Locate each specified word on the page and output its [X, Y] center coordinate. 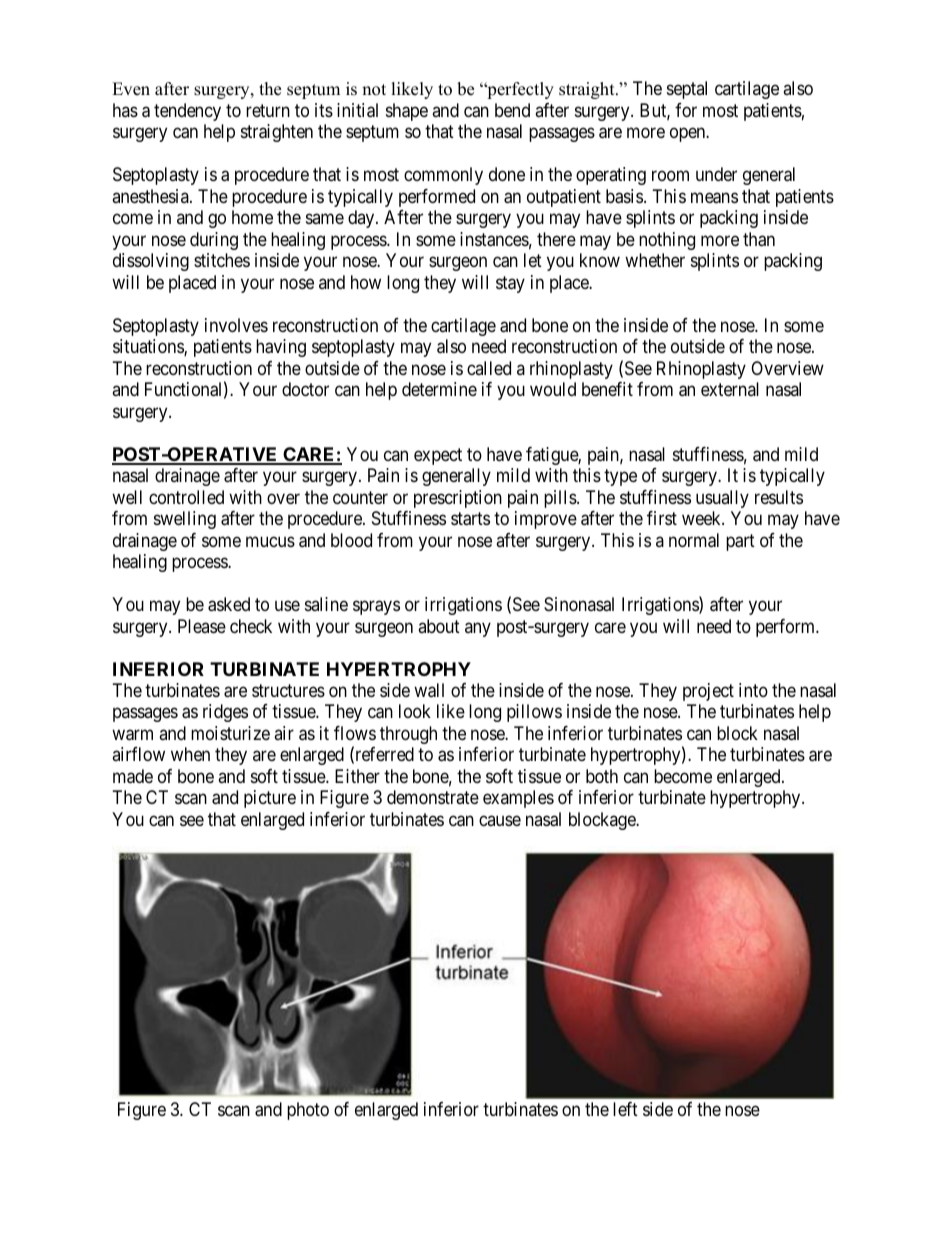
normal [694, 540]
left [625, 1109]
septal [687, 90]
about [439, 626]
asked [229, 604]
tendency [187, 112]
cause [500, 820]
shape [407, 112]
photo [308, 1111]
